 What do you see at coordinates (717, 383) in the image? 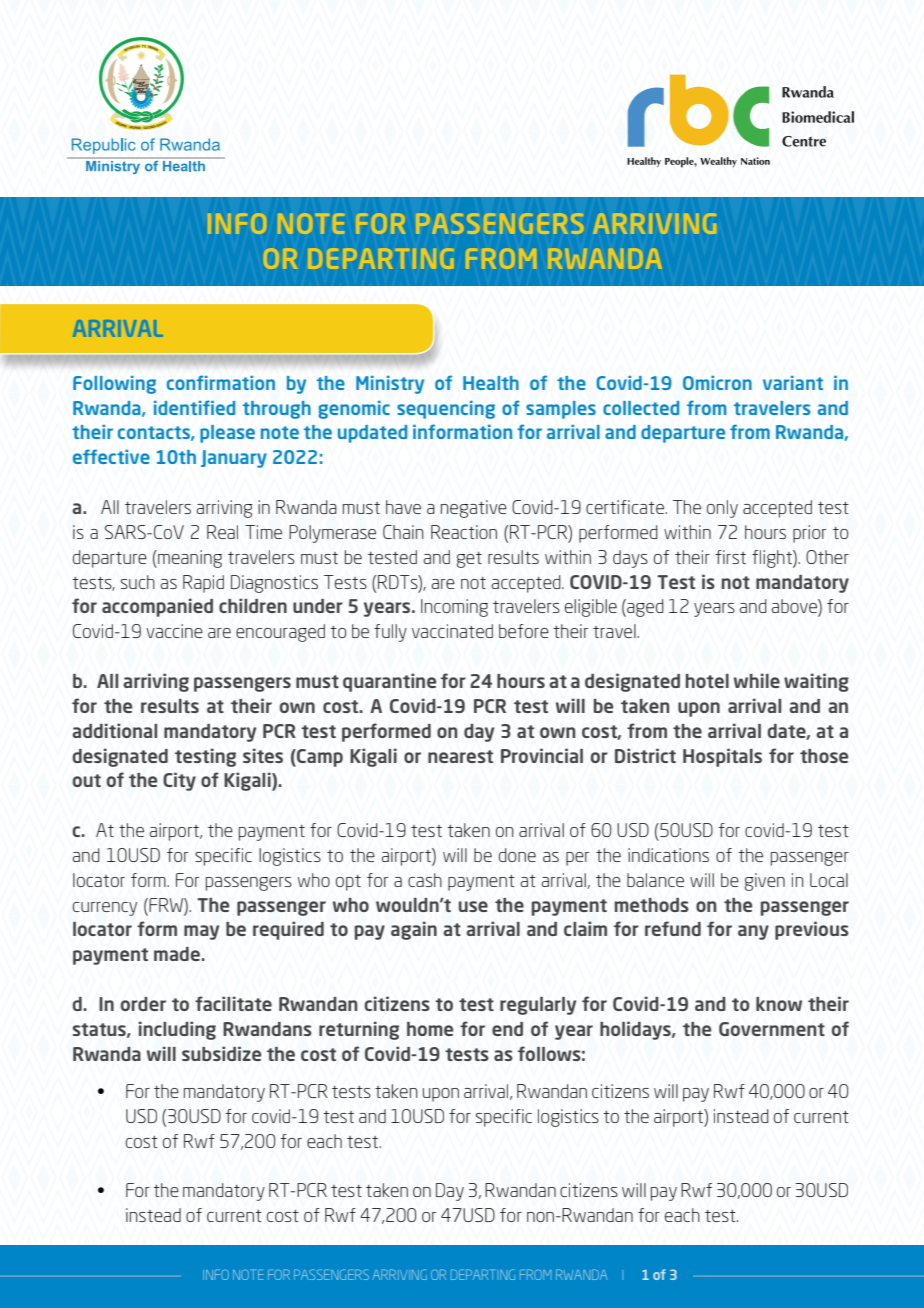
I see `Omicron` at bounding box center [717, 383].
